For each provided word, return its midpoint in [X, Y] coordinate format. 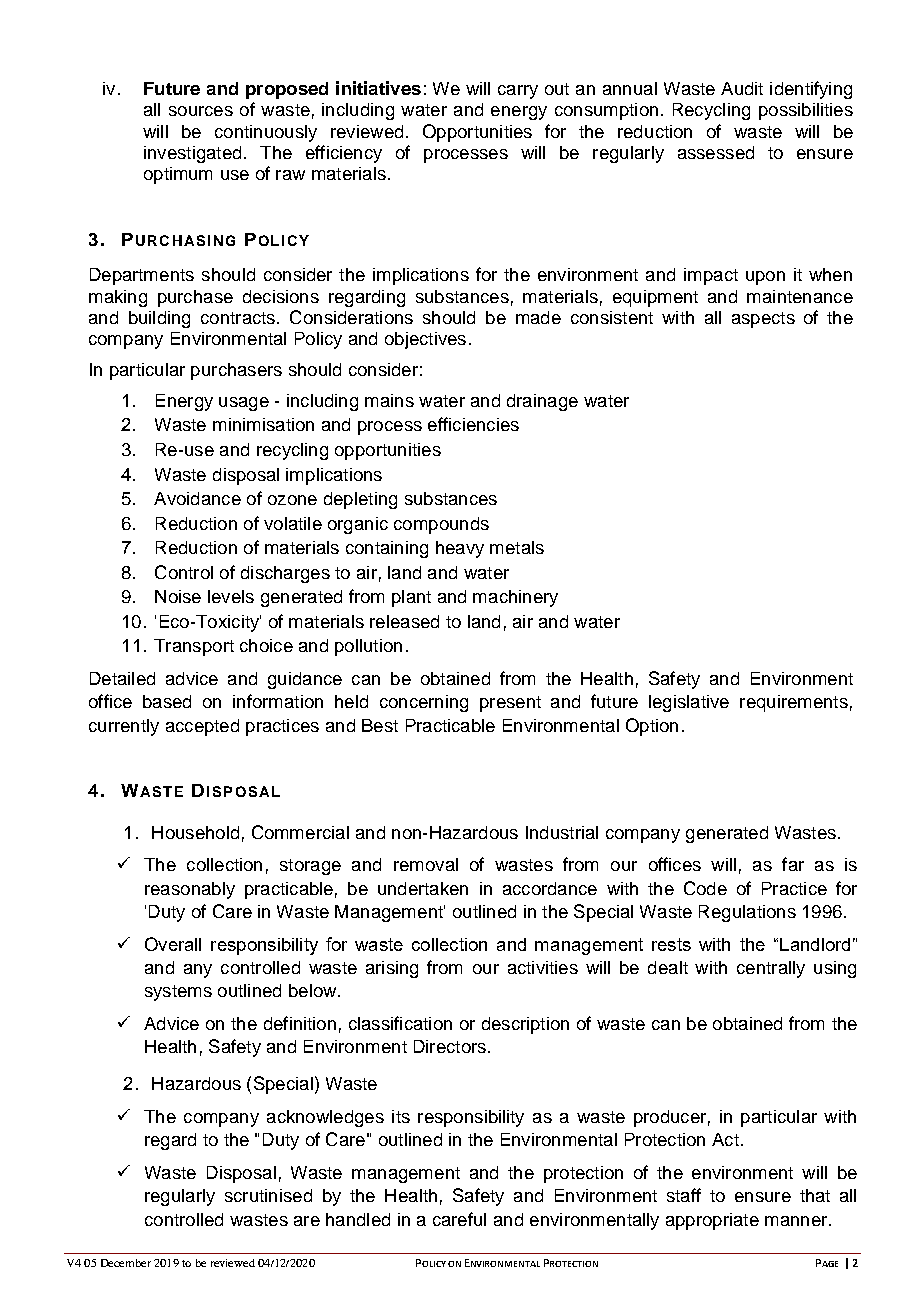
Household [195, 832]
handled [358, 1219]
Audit [742, 88]
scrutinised [268, 1195]
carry [518, 92]
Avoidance [197, 498]
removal [426, 864]
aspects [763, 320]
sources [201, 111]
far [793, 864]
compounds [441, 525]
